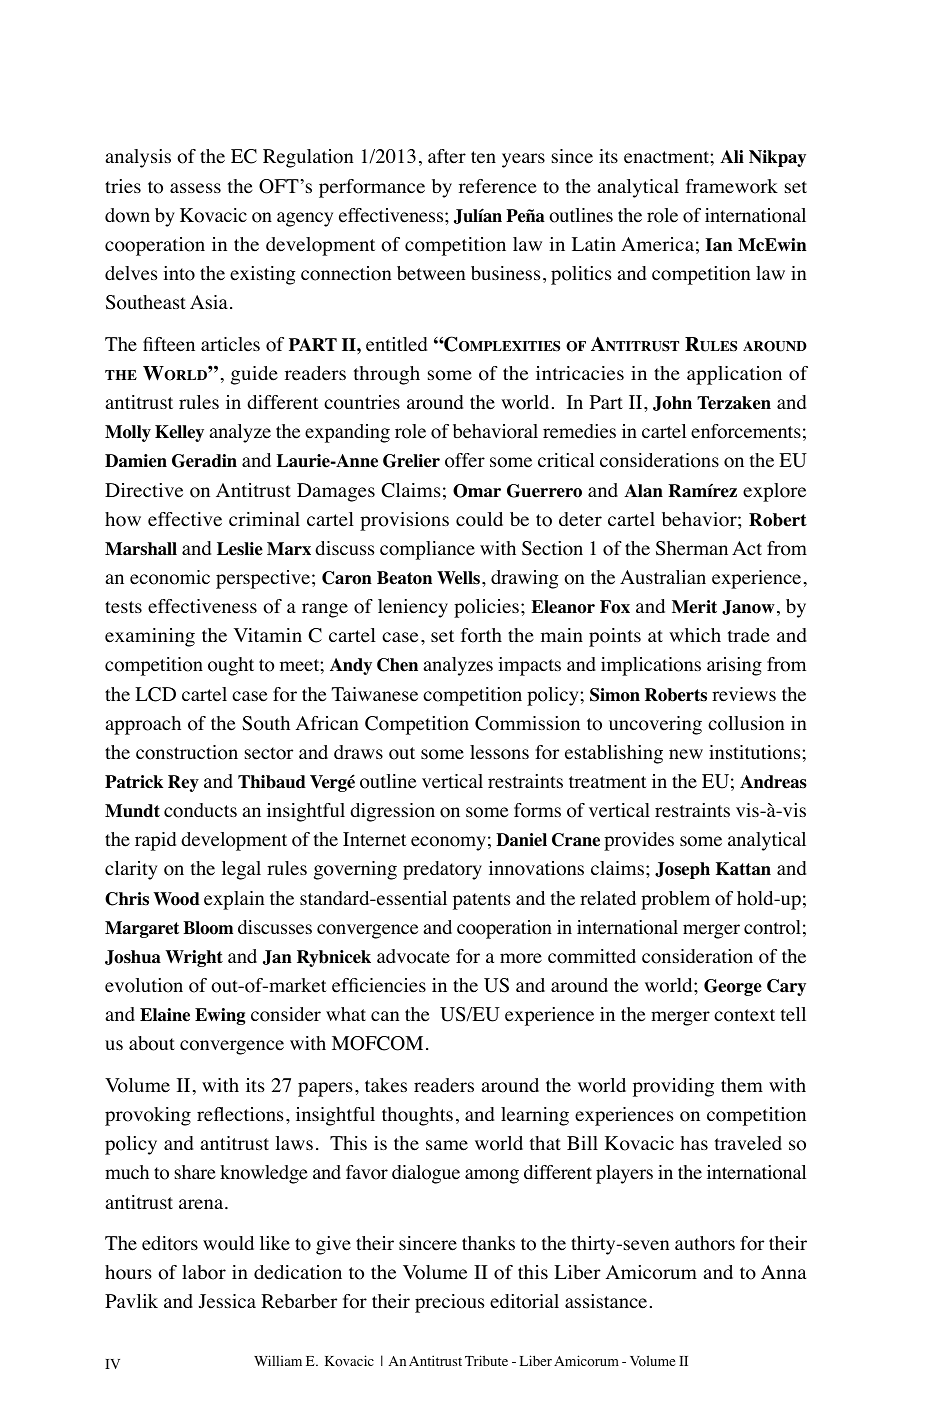 The height and width of the screenshot is (1414, 943). I want to click on assess, so click(195, 188).
